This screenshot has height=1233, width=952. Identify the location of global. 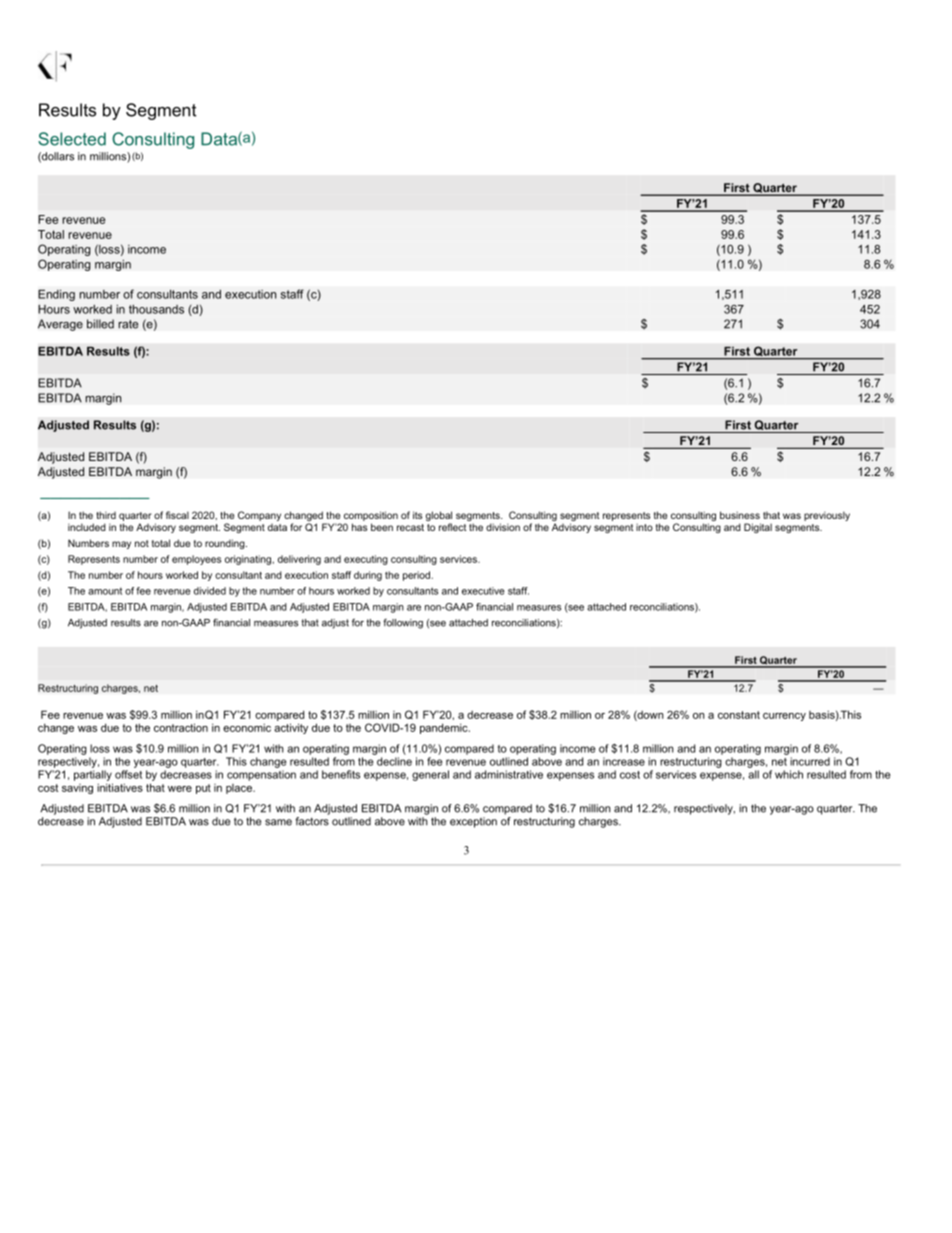
(439, 517).
